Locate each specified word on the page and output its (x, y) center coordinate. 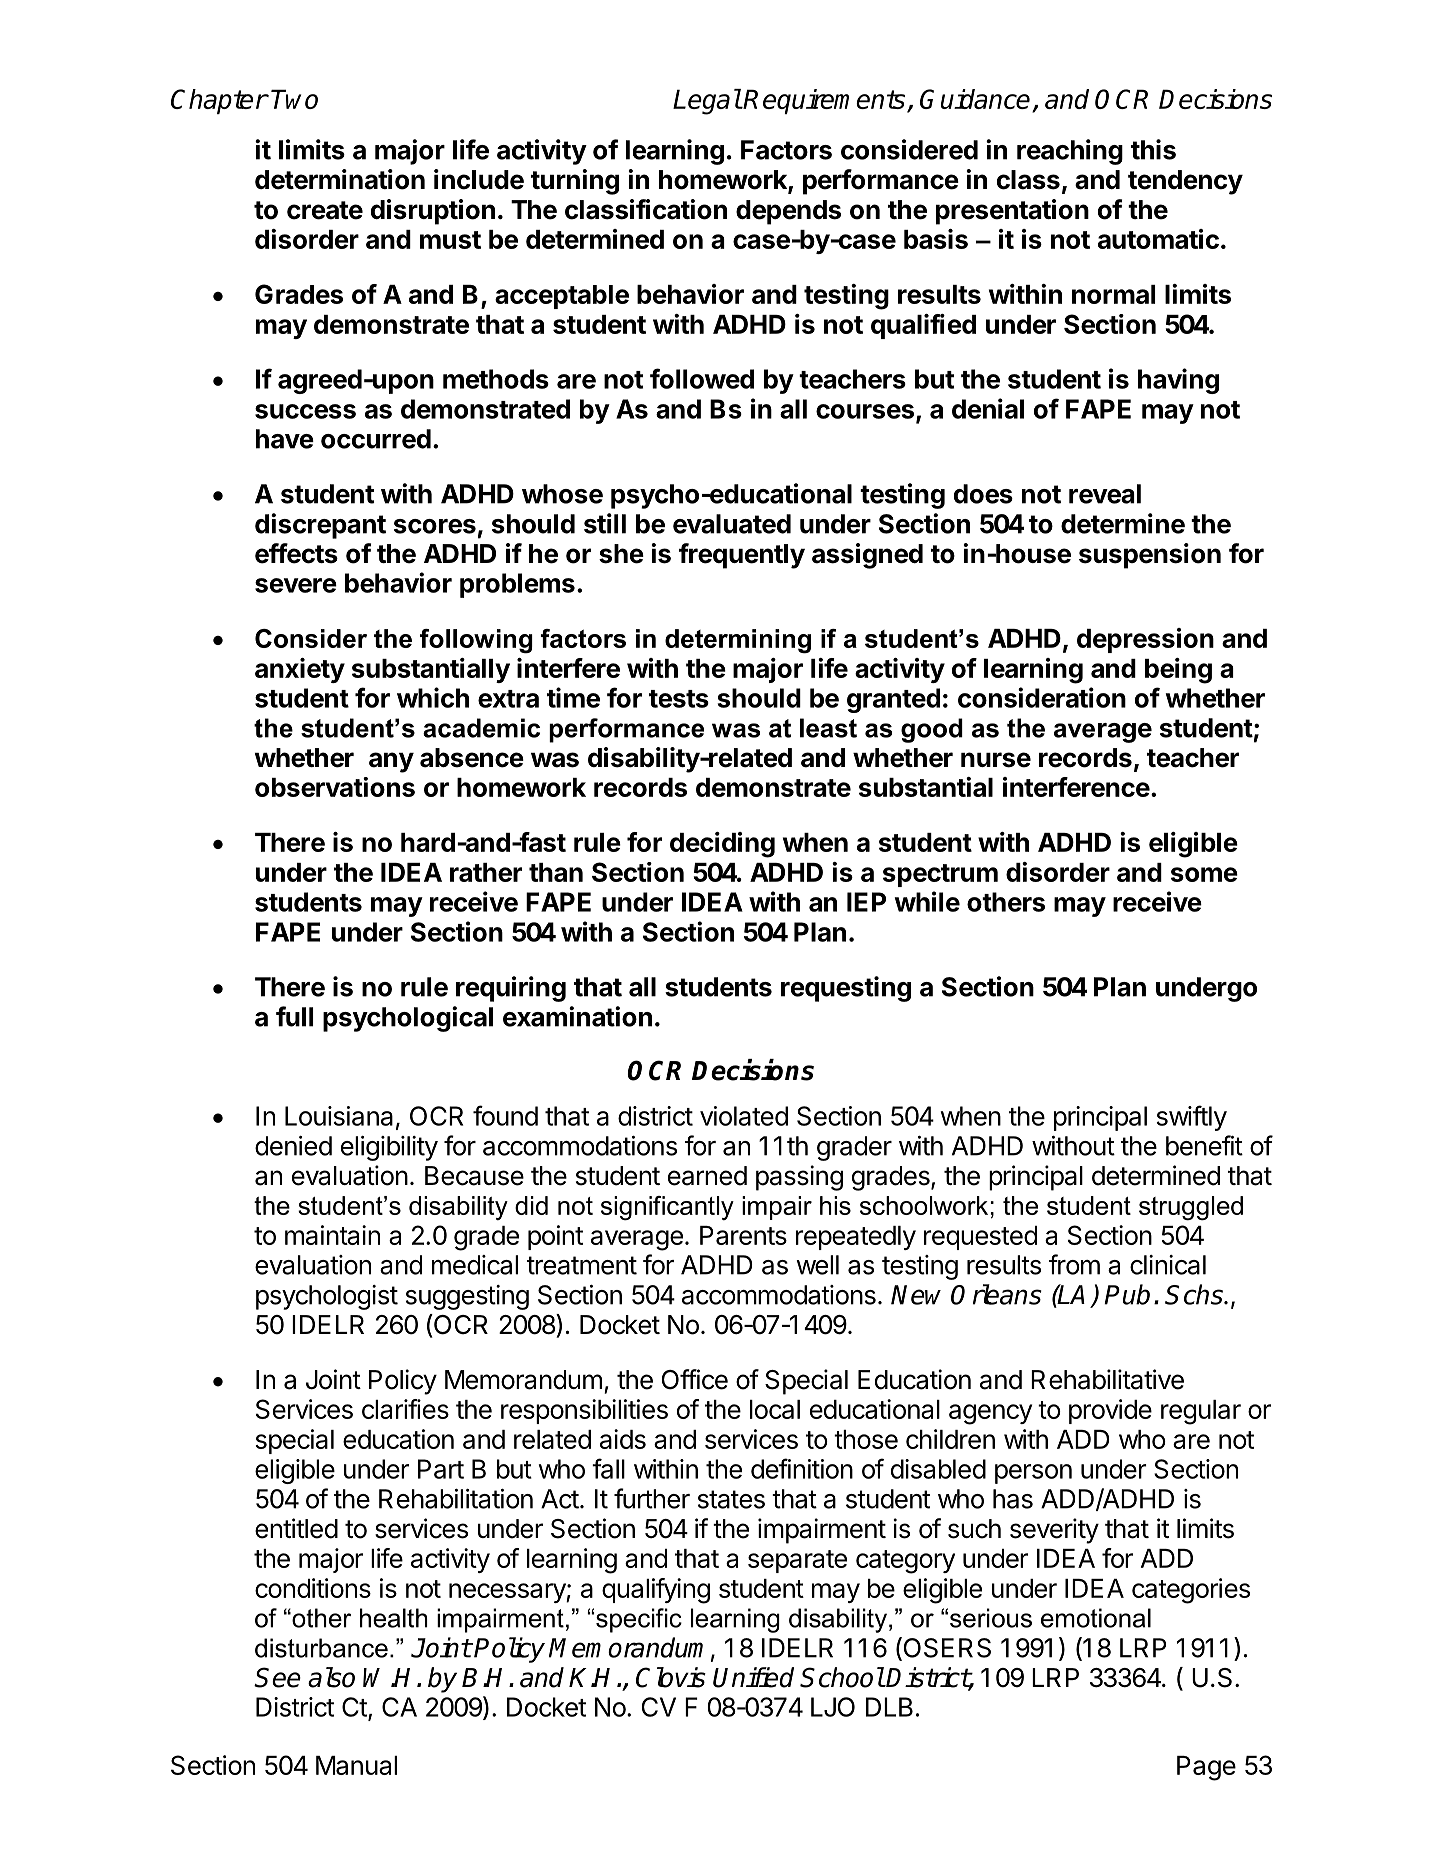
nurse (996, 760)
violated (744, 1116)
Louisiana (339, 1116)
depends (788, 212)
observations (335, 787)
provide (1110, 1411)
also (331, 1677)
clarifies (405, 1409)
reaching (1070, 152)
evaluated (732, 524)
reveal (1105, 494)
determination (340, 179)
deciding (722, 845)
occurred (376, 439)
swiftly (1192, 1118)
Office (695, 1379)
